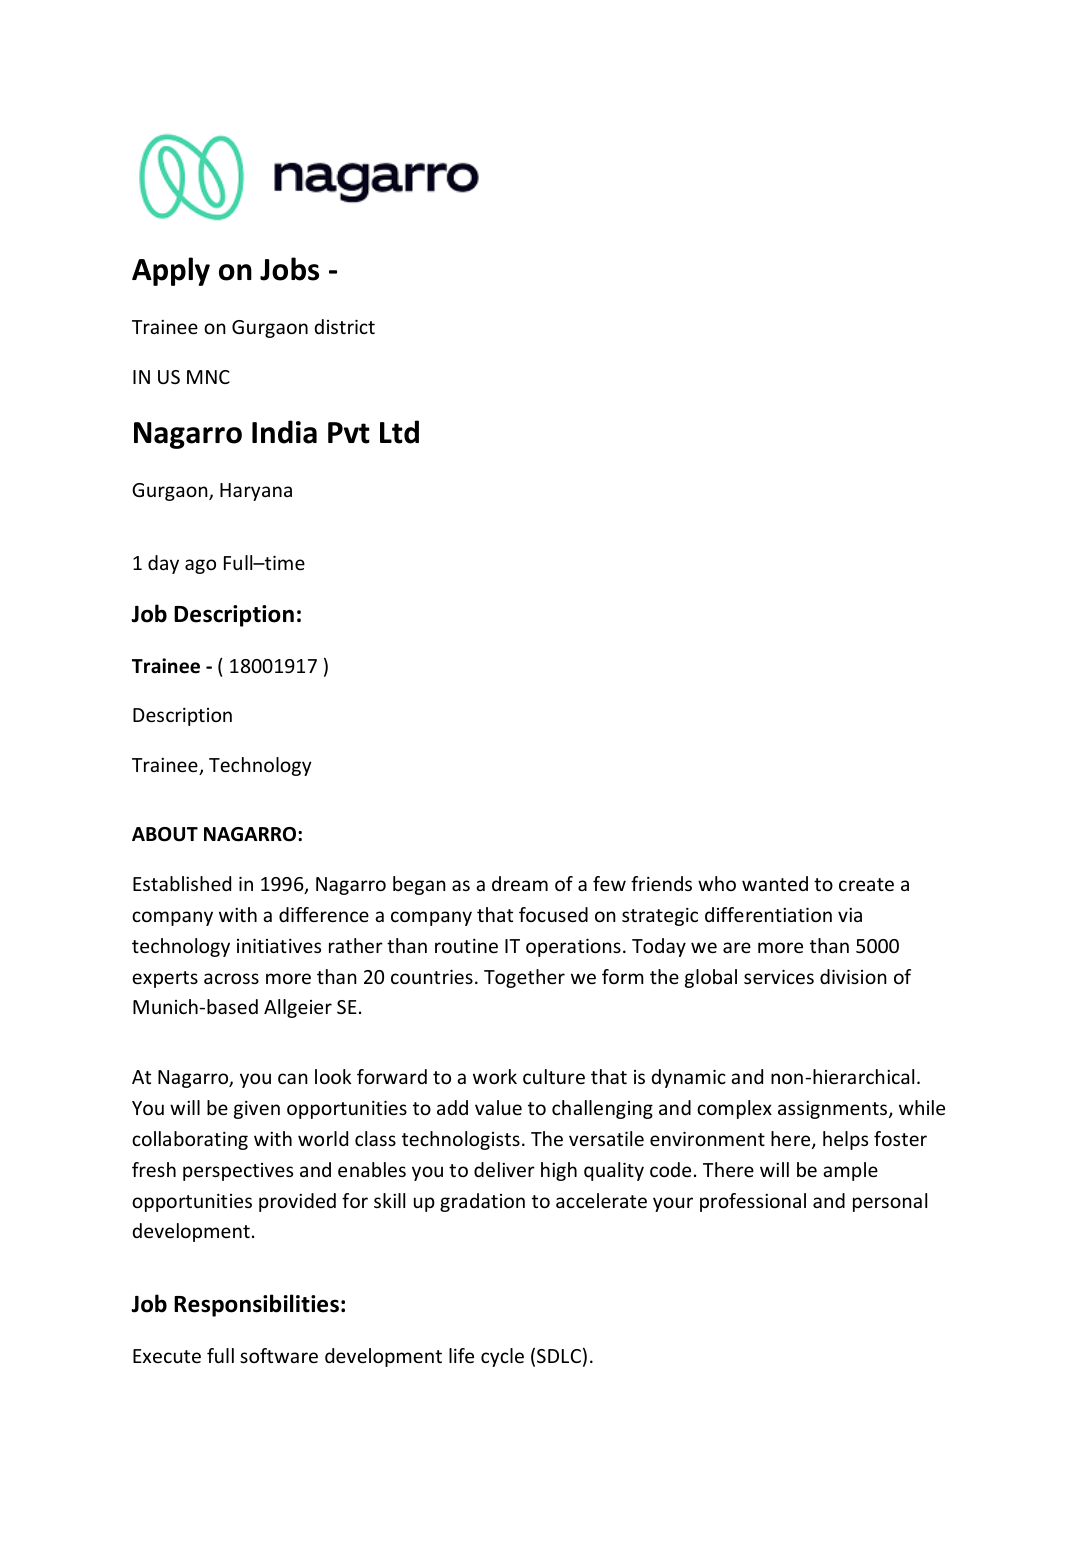  What do you see at coordinates (559, 1356) in the image?
I see `SDLC` at bounding box center [559, 1356].
